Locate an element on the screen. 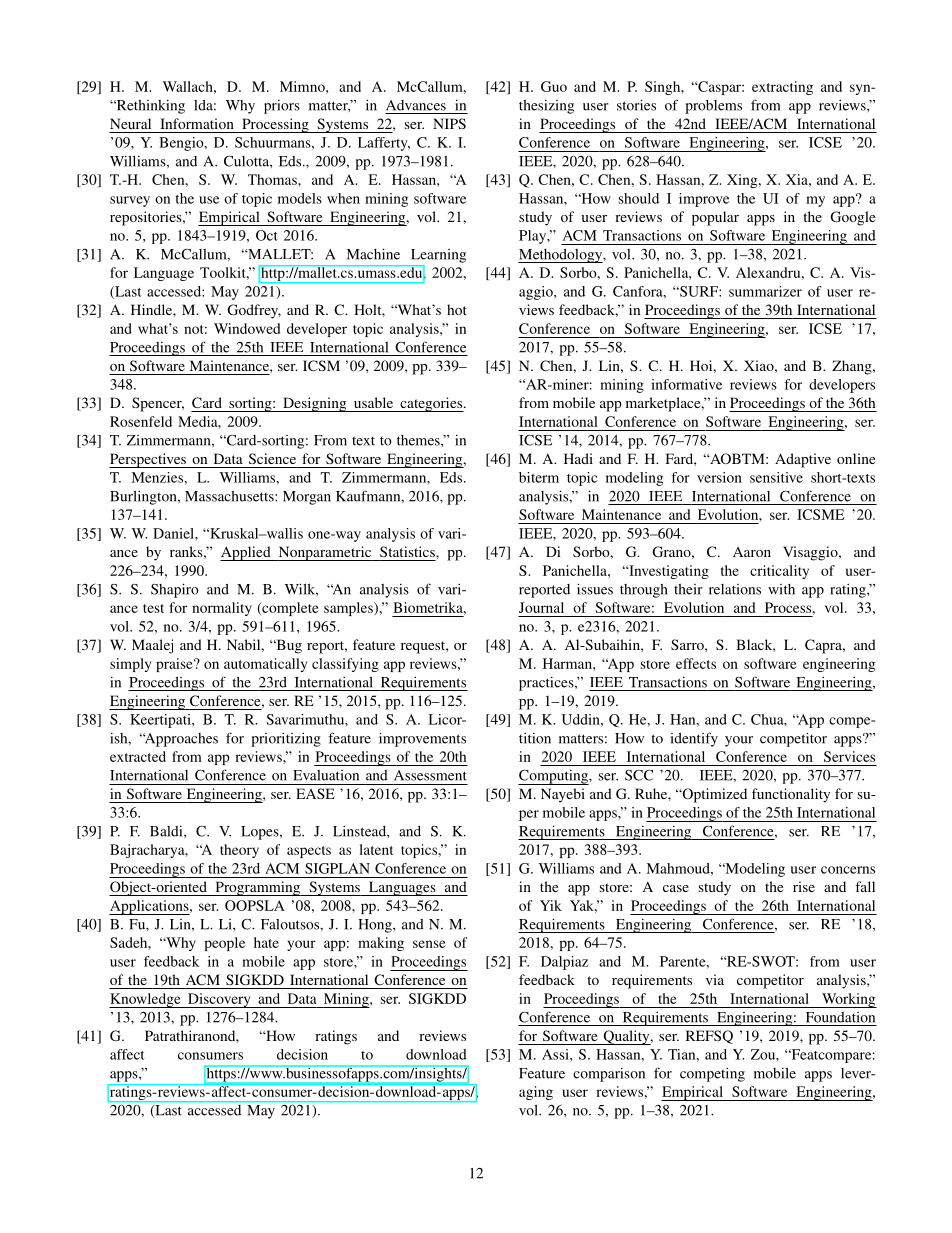  prioritizing is located at coordinates (286, 739).
